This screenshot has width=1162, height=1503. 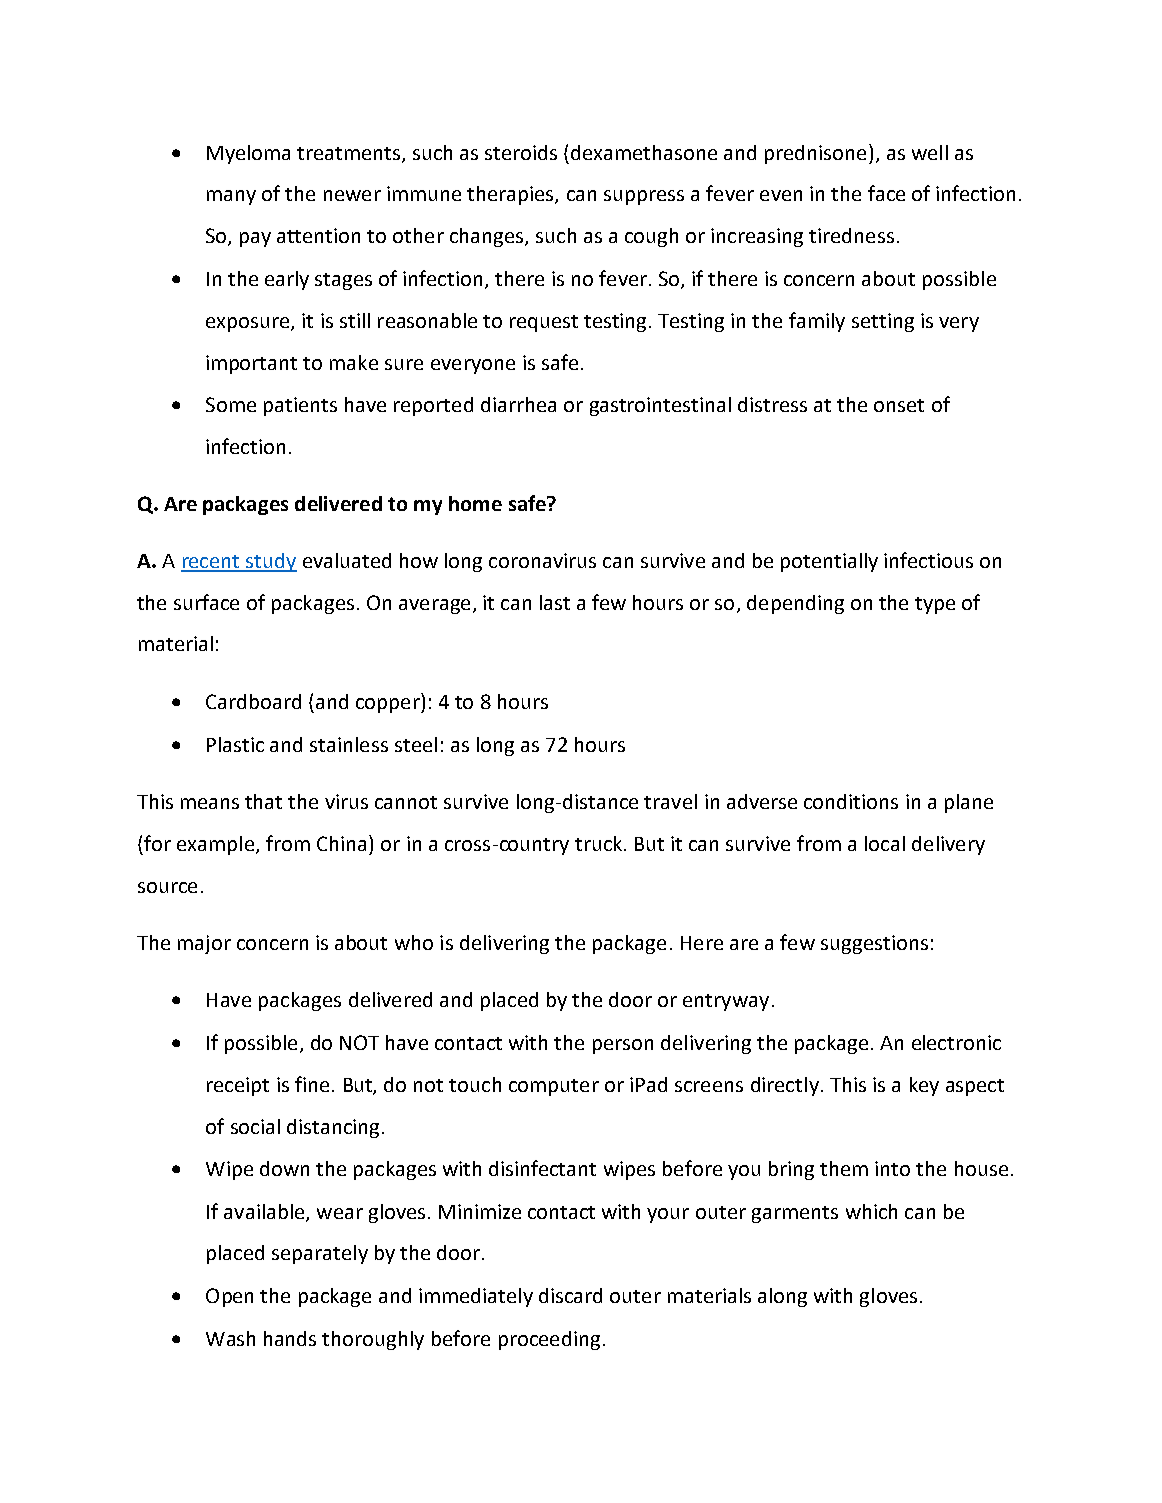 I want to click on therapies, so click(x=511, y=195).
